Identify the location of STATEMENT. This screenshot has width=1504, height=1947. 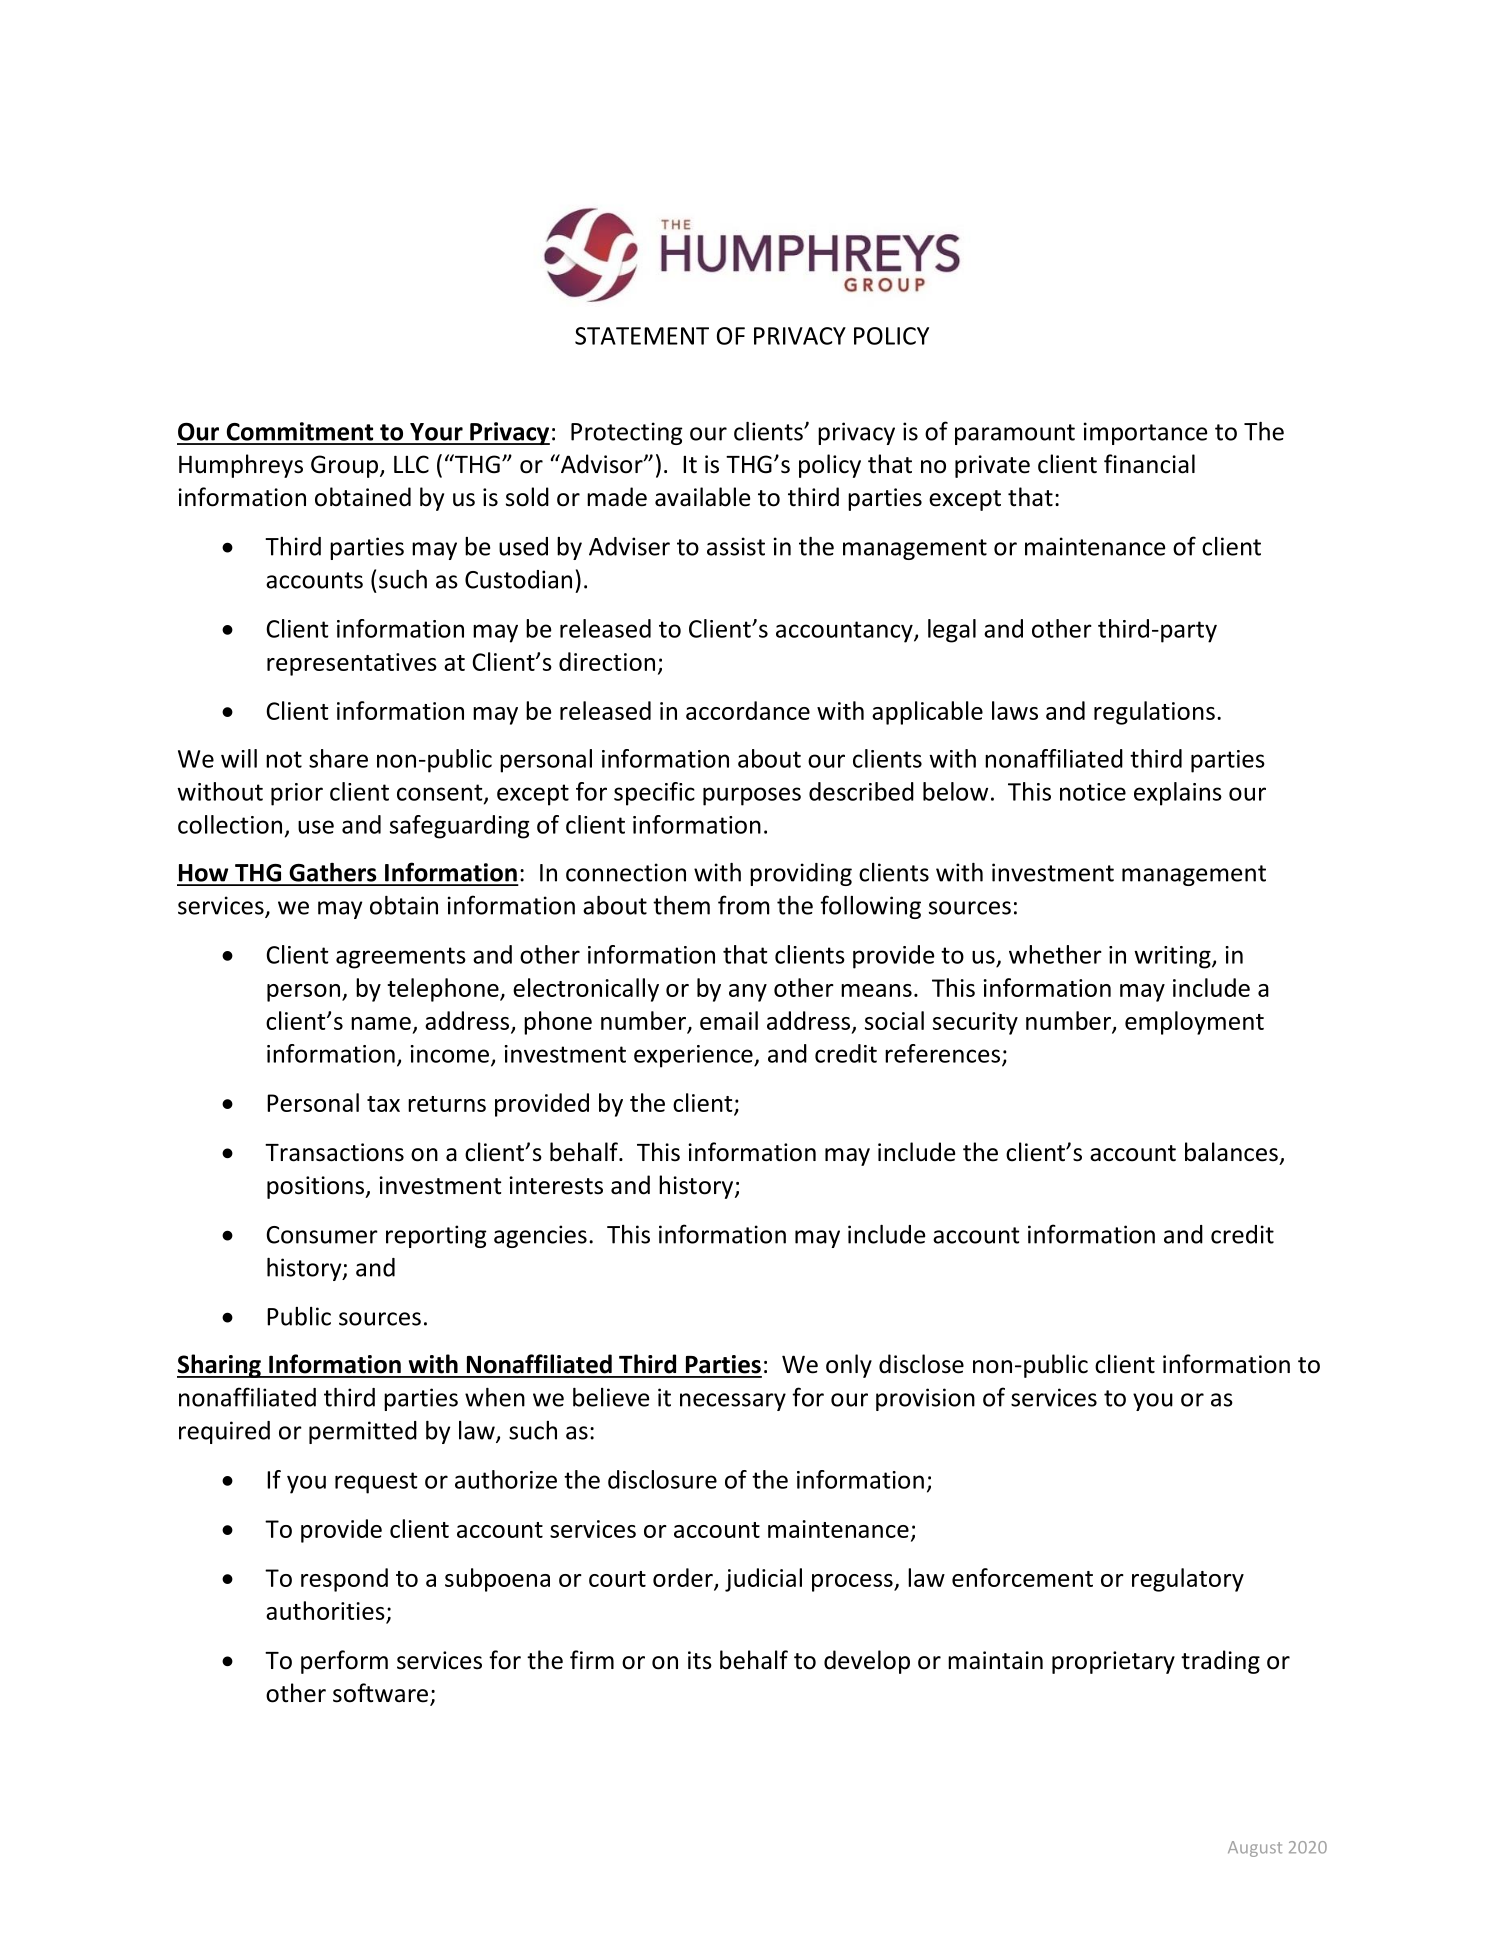
(642, 336).
